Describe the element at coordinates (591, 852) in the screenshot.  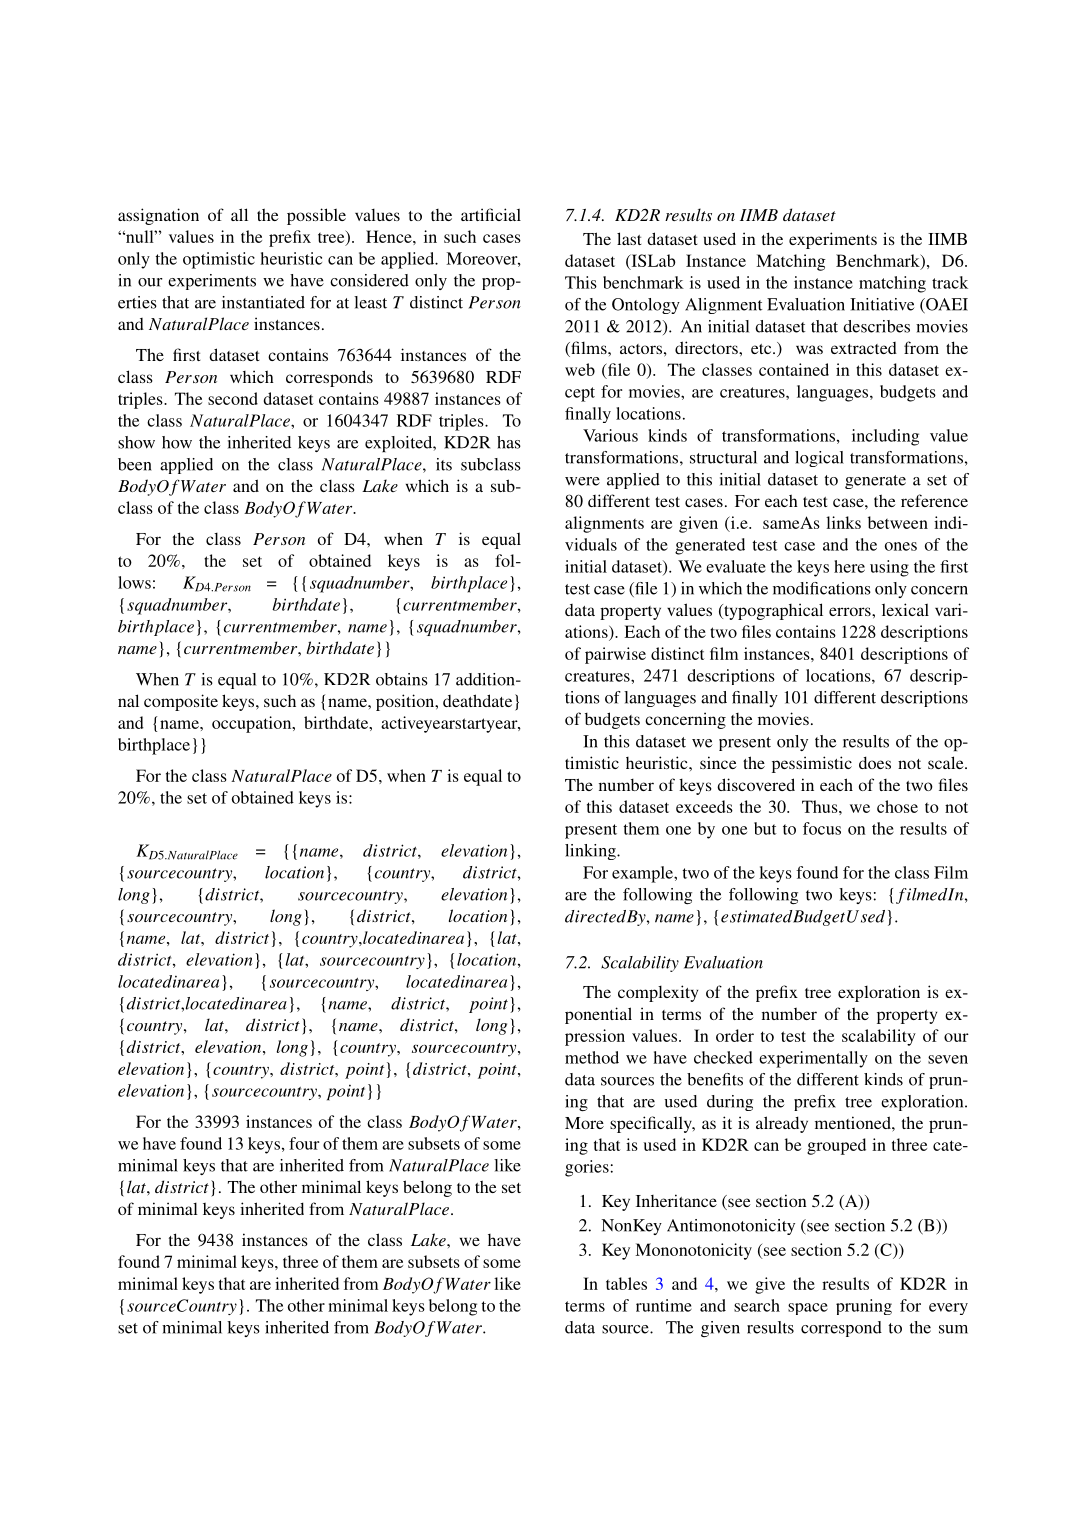
I see `linking` at that location.
